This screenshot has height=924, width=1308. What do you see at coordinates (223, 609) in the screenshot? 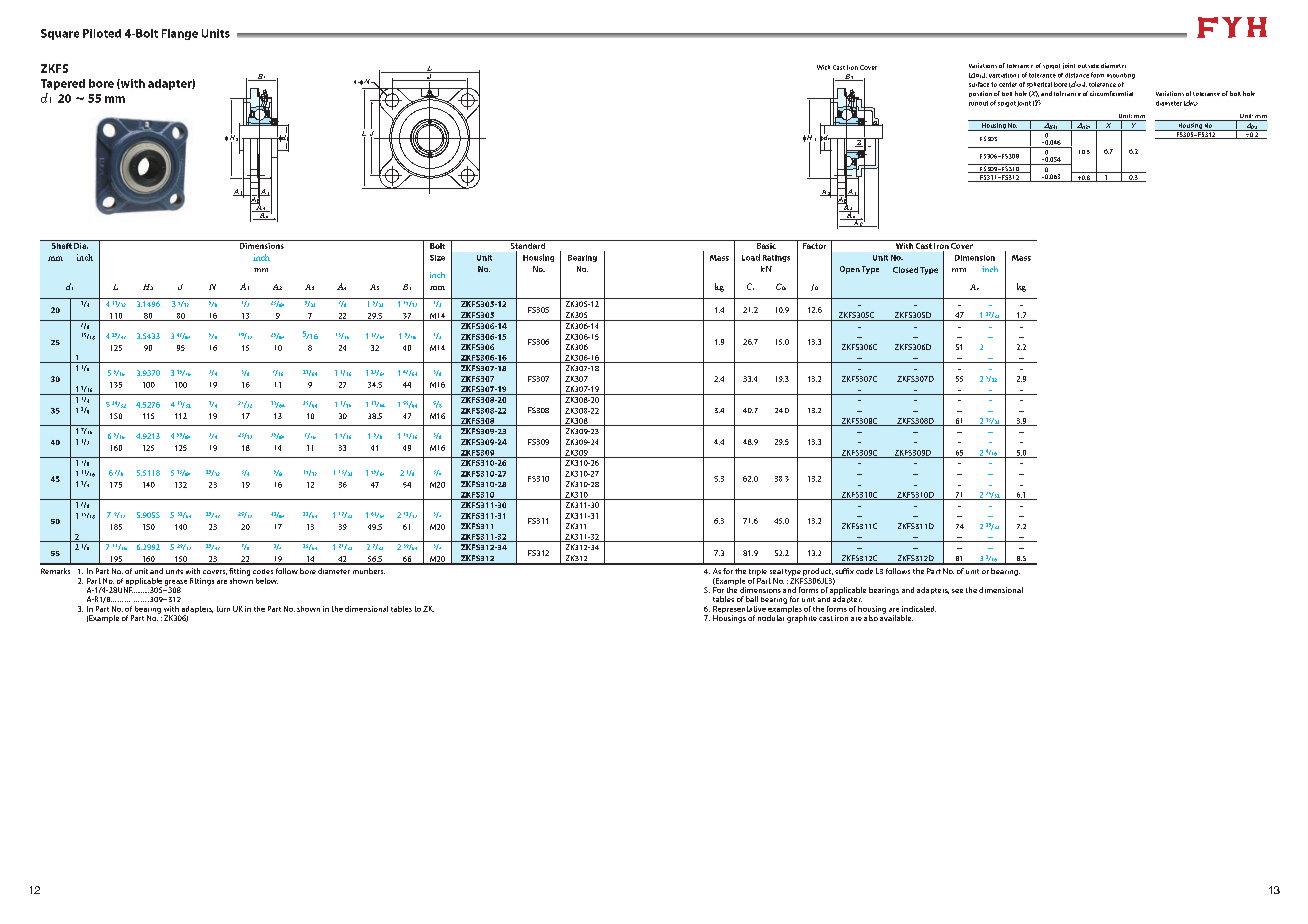
I see `turn` at bounding box center [223, 609].
